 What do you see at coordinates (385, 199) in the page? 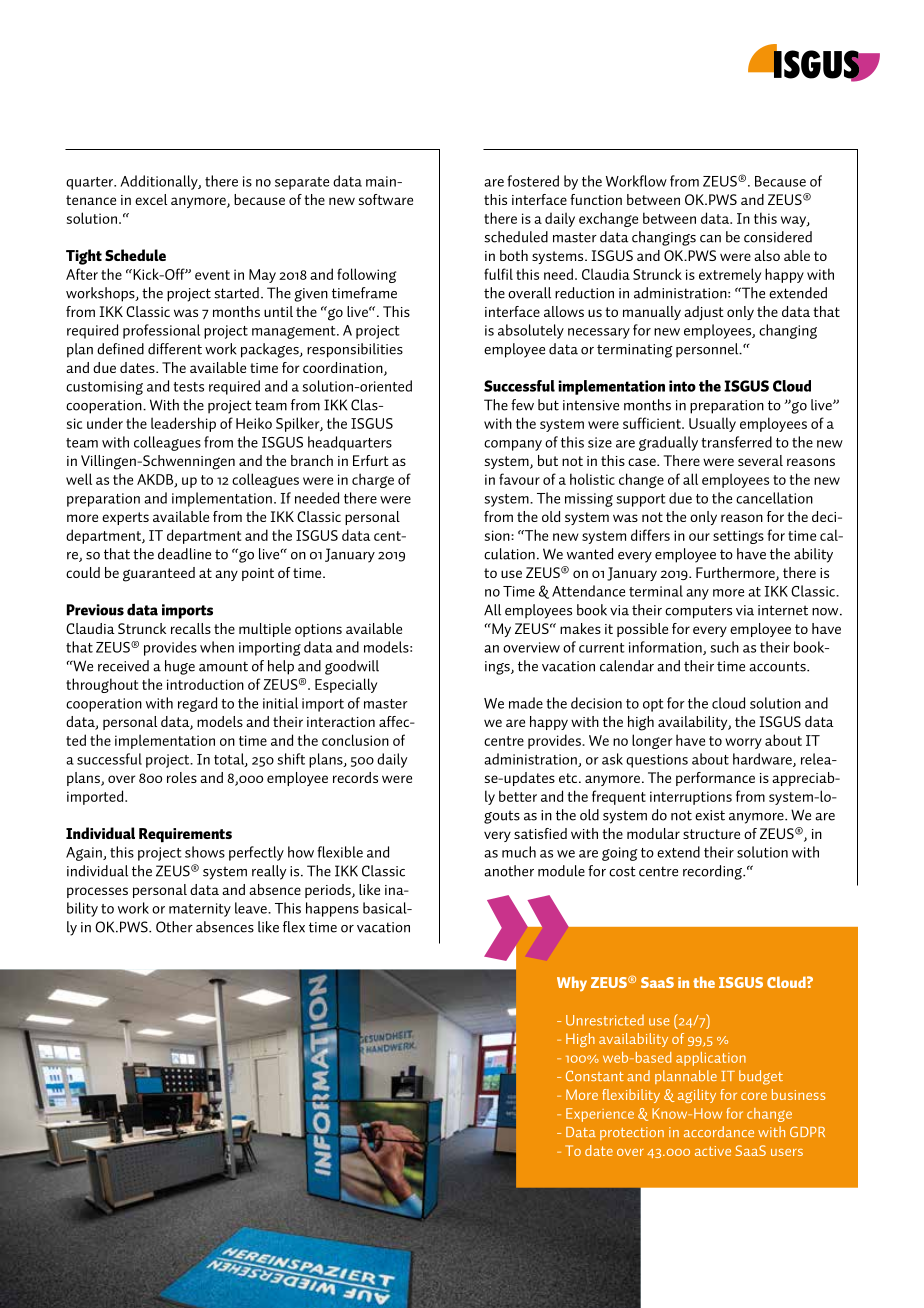
I see `software` at bounding box center [385, 199].
